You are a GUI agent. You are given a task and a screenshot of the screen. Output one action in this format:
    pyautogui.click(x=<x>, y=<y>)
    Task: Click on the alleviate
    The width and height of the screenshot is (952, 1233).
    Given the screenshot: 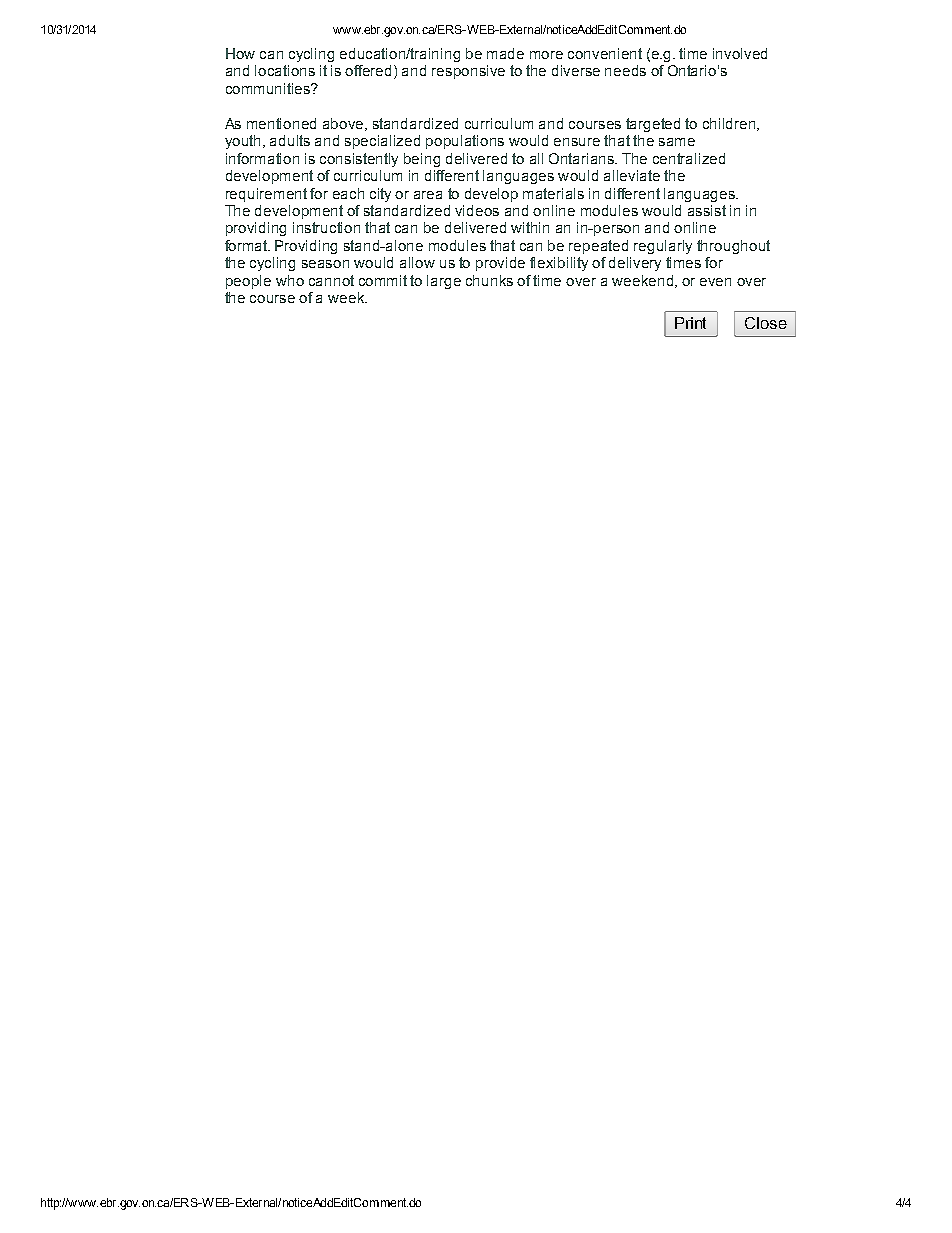 What is the action you would take?
    pyautogui.click(x=632, y=175)
